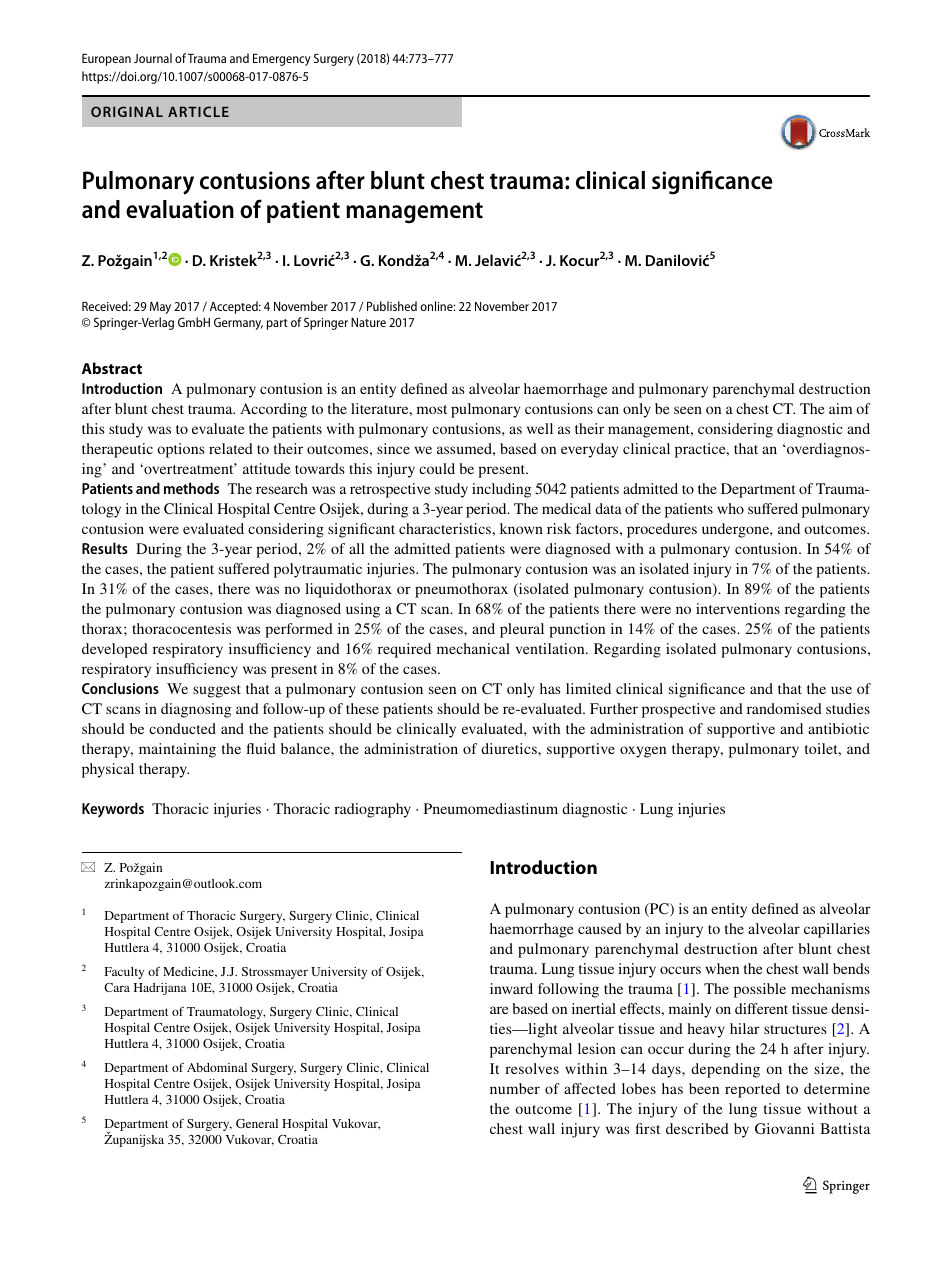 The image size is (952, 1265). Describe the element at coordinates (784, 708) in the image. I see `randomised` at that location.
